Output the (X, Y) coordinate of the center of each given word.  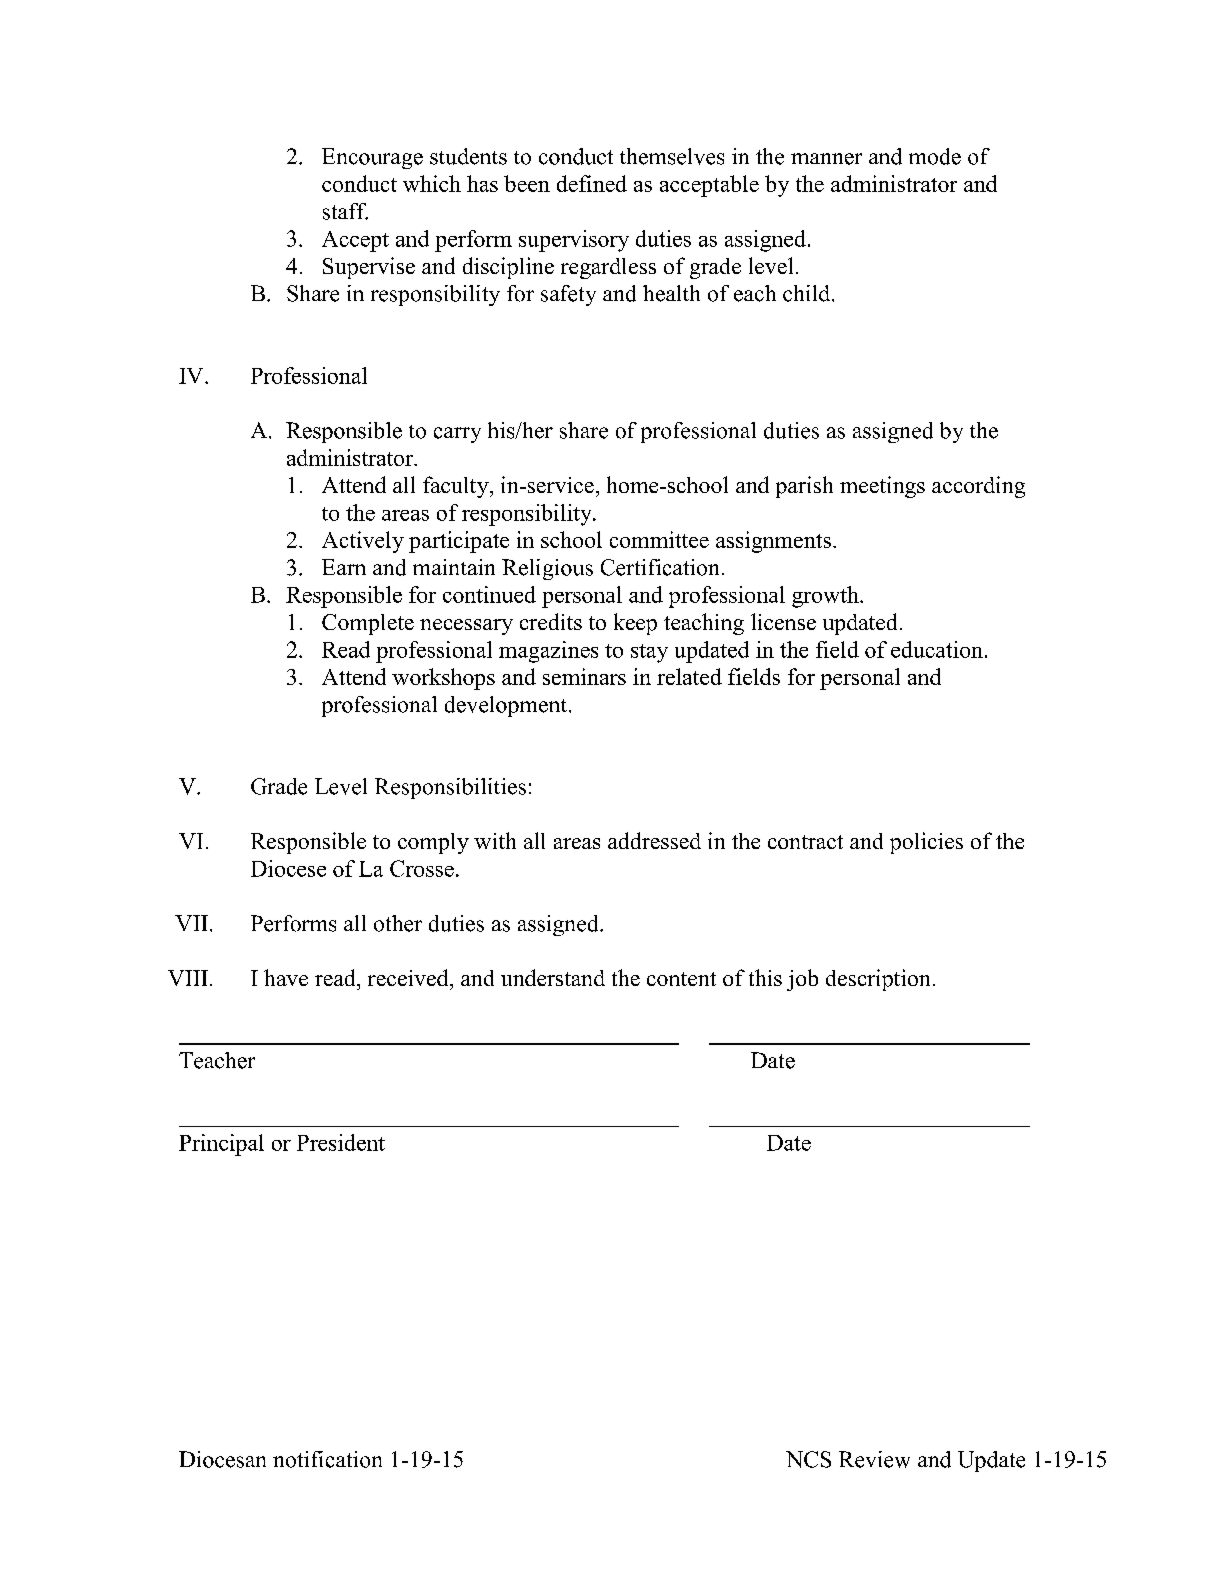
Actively (363, 542)
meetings (882, 487)
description (878, 980)
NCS (808, 1459)
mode (935, 156)
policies (926, 843)
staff (345, 211)
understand (553, 977)
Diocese (288, 868)
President (341, 1142)
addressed (654, 840)
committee (659, 539)
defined (592, 183)
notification (327, 1459)
